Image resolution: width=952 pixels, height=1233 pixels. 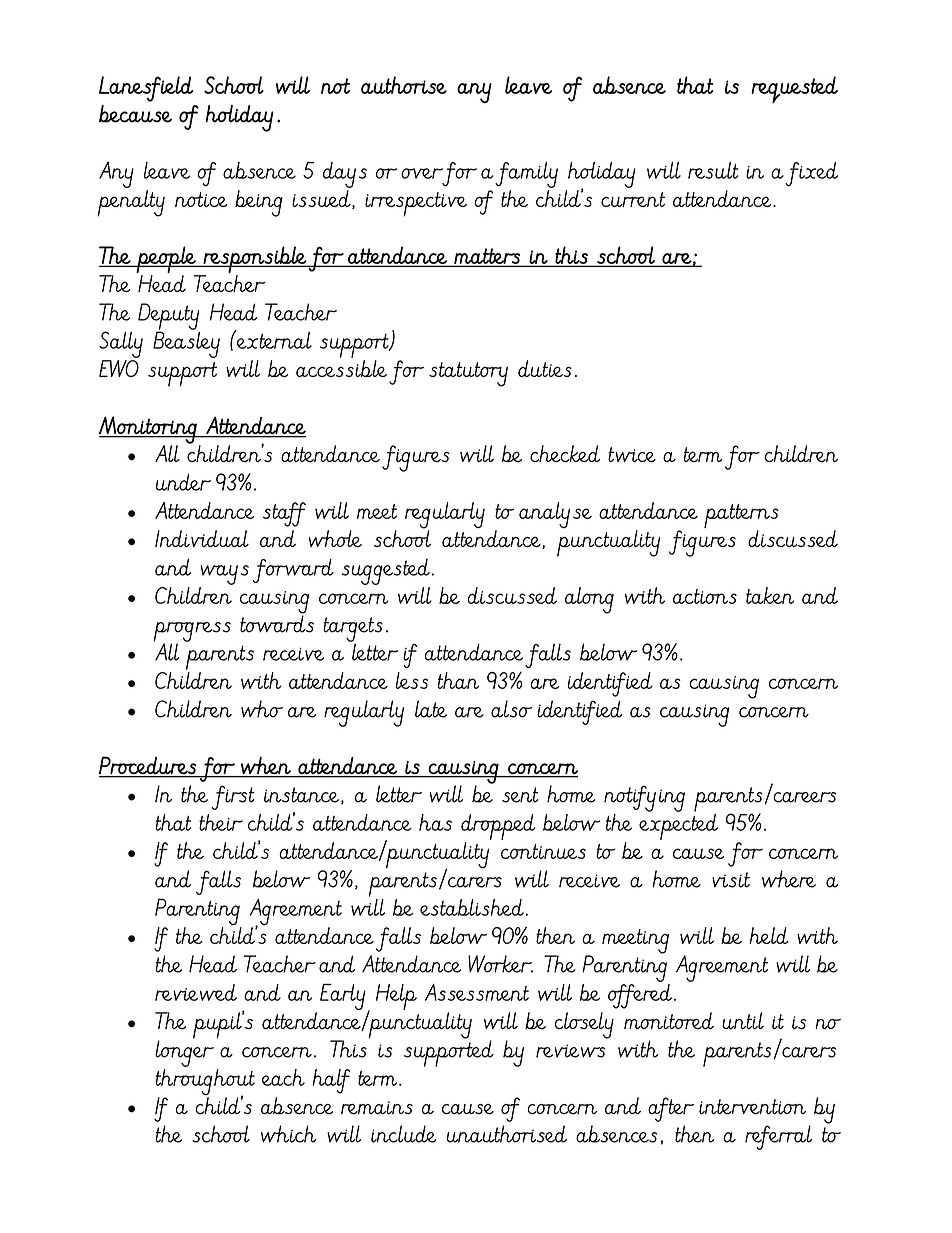 I want to click on statutory, so click(x=468, y=374).
